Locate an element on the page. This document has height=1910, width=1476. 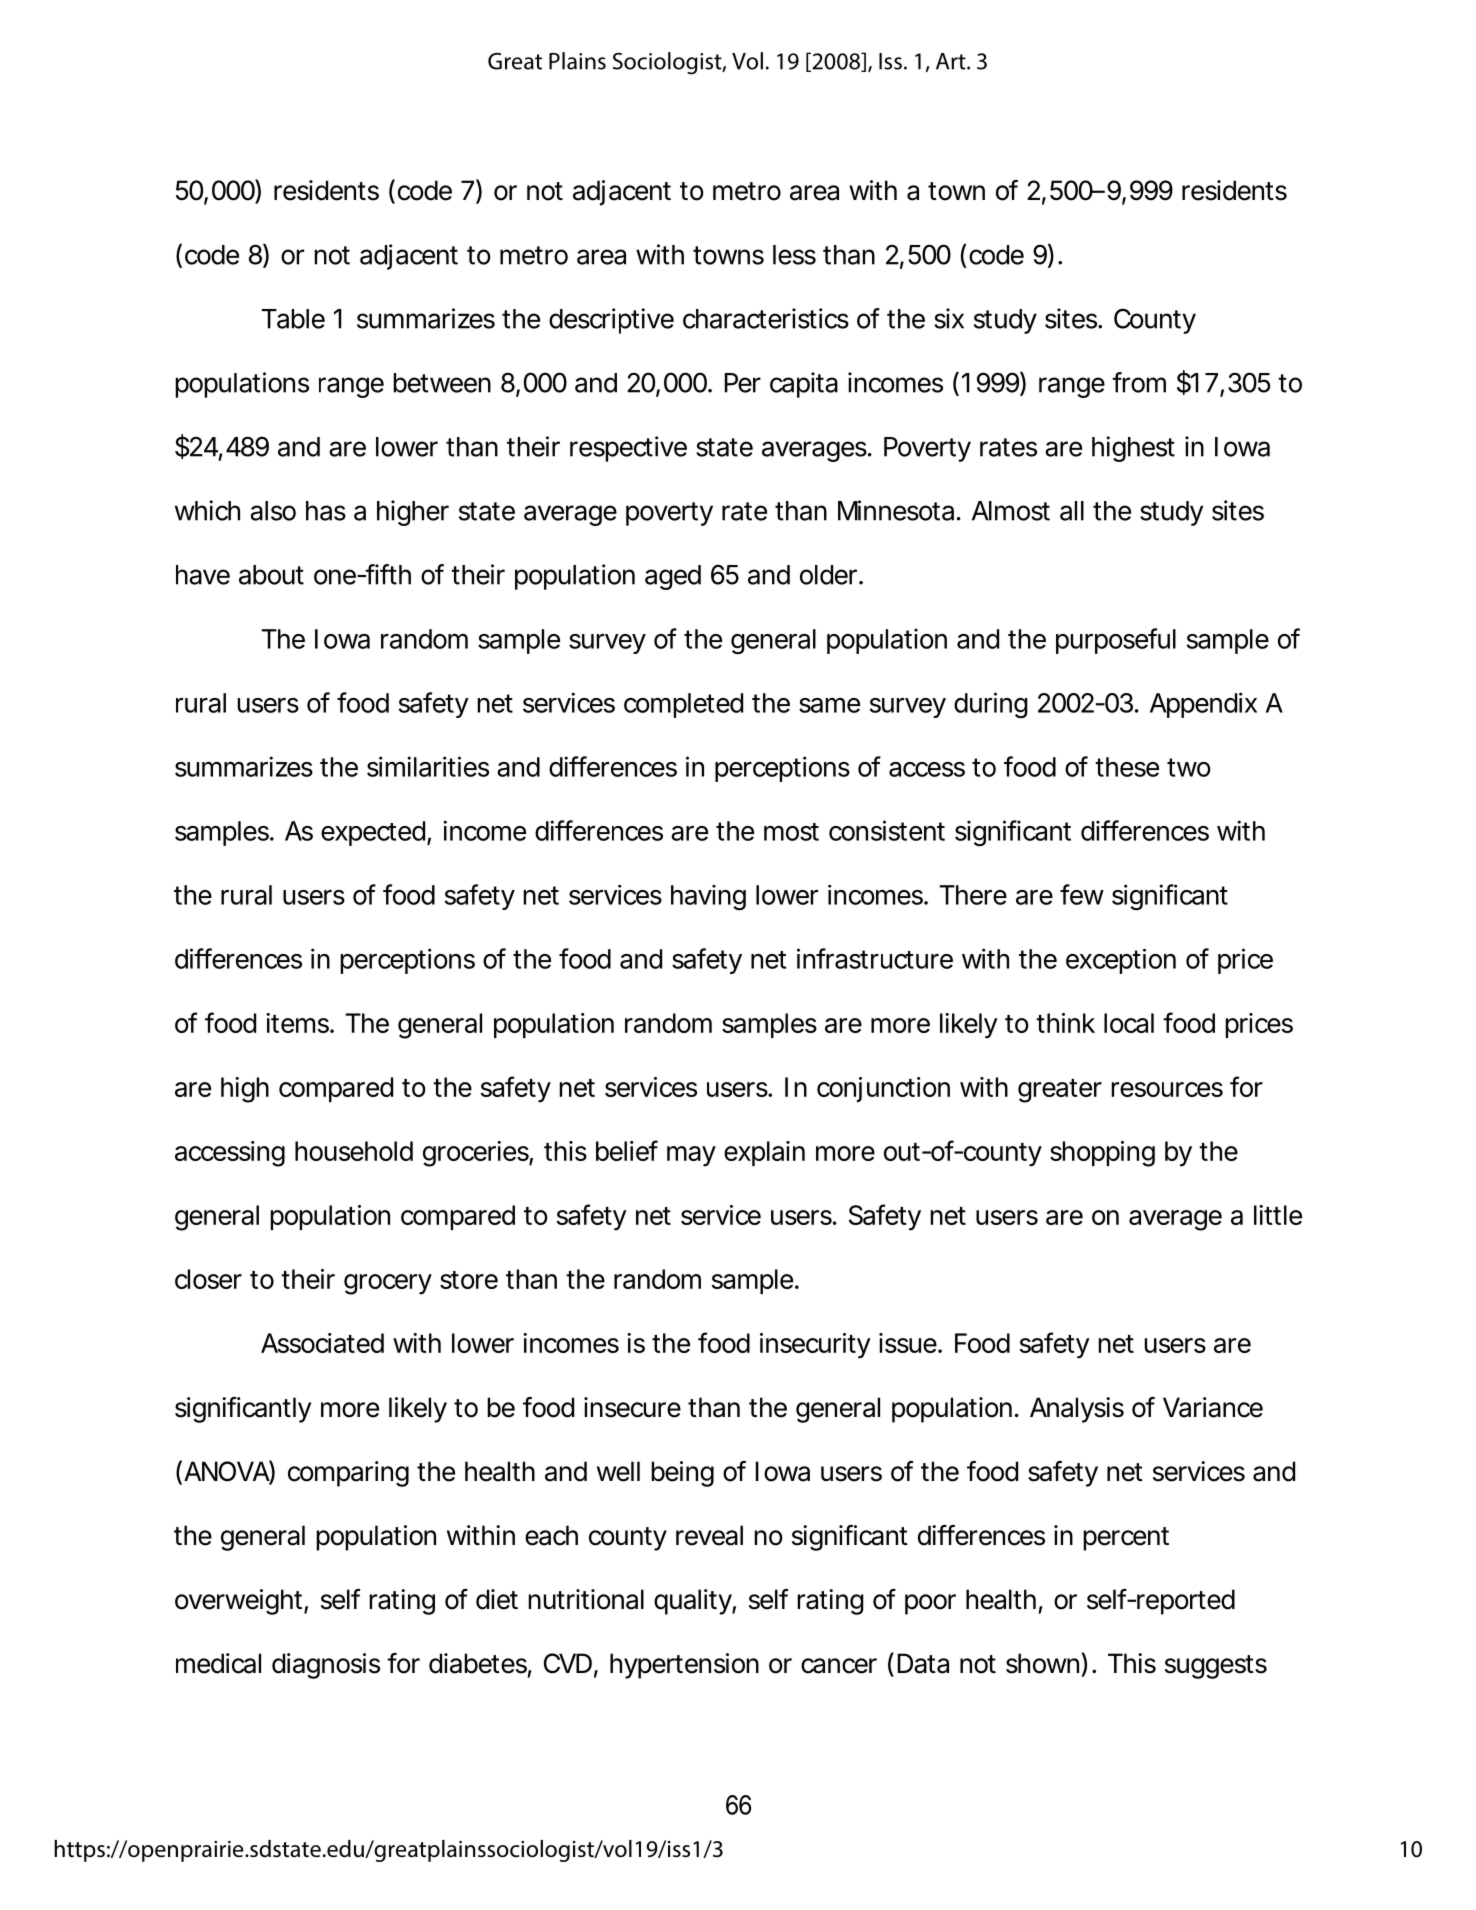
all is located at coordinates (1072, 511).
